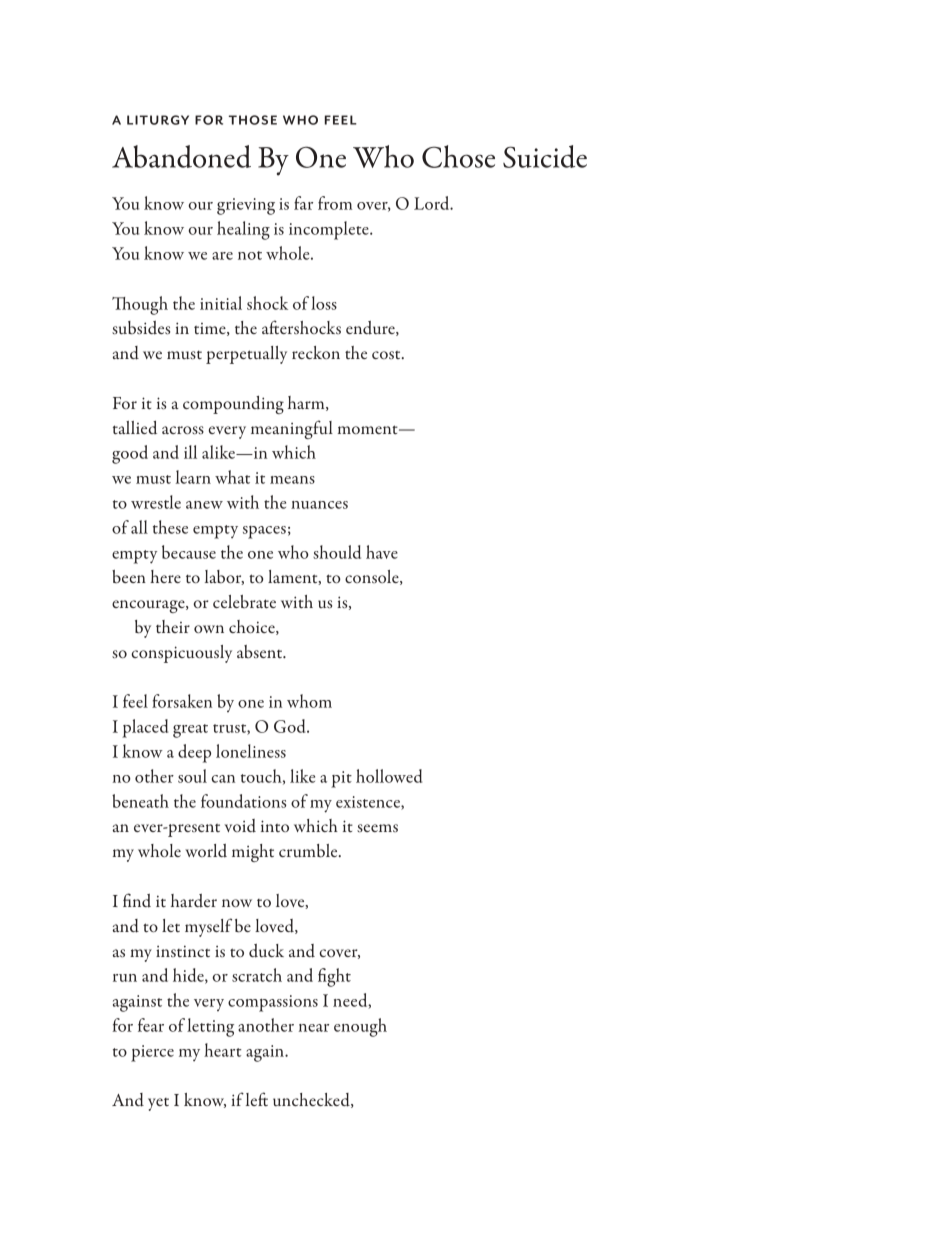 This document has height=1233, width=952. I want to click on nuances, so click(319, 505).
